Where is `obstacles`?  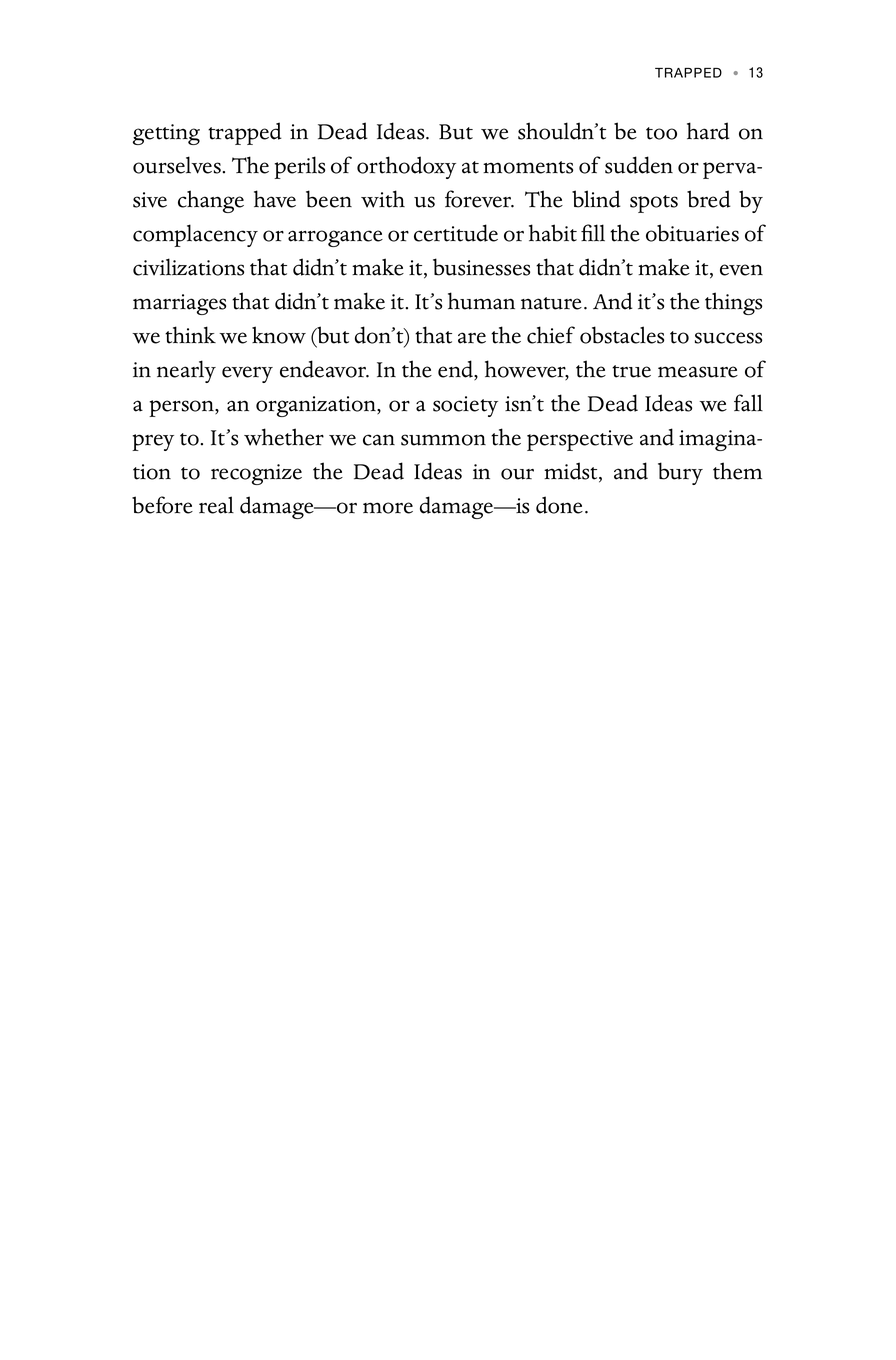
obstacles is located at coordinates (622, 335).
